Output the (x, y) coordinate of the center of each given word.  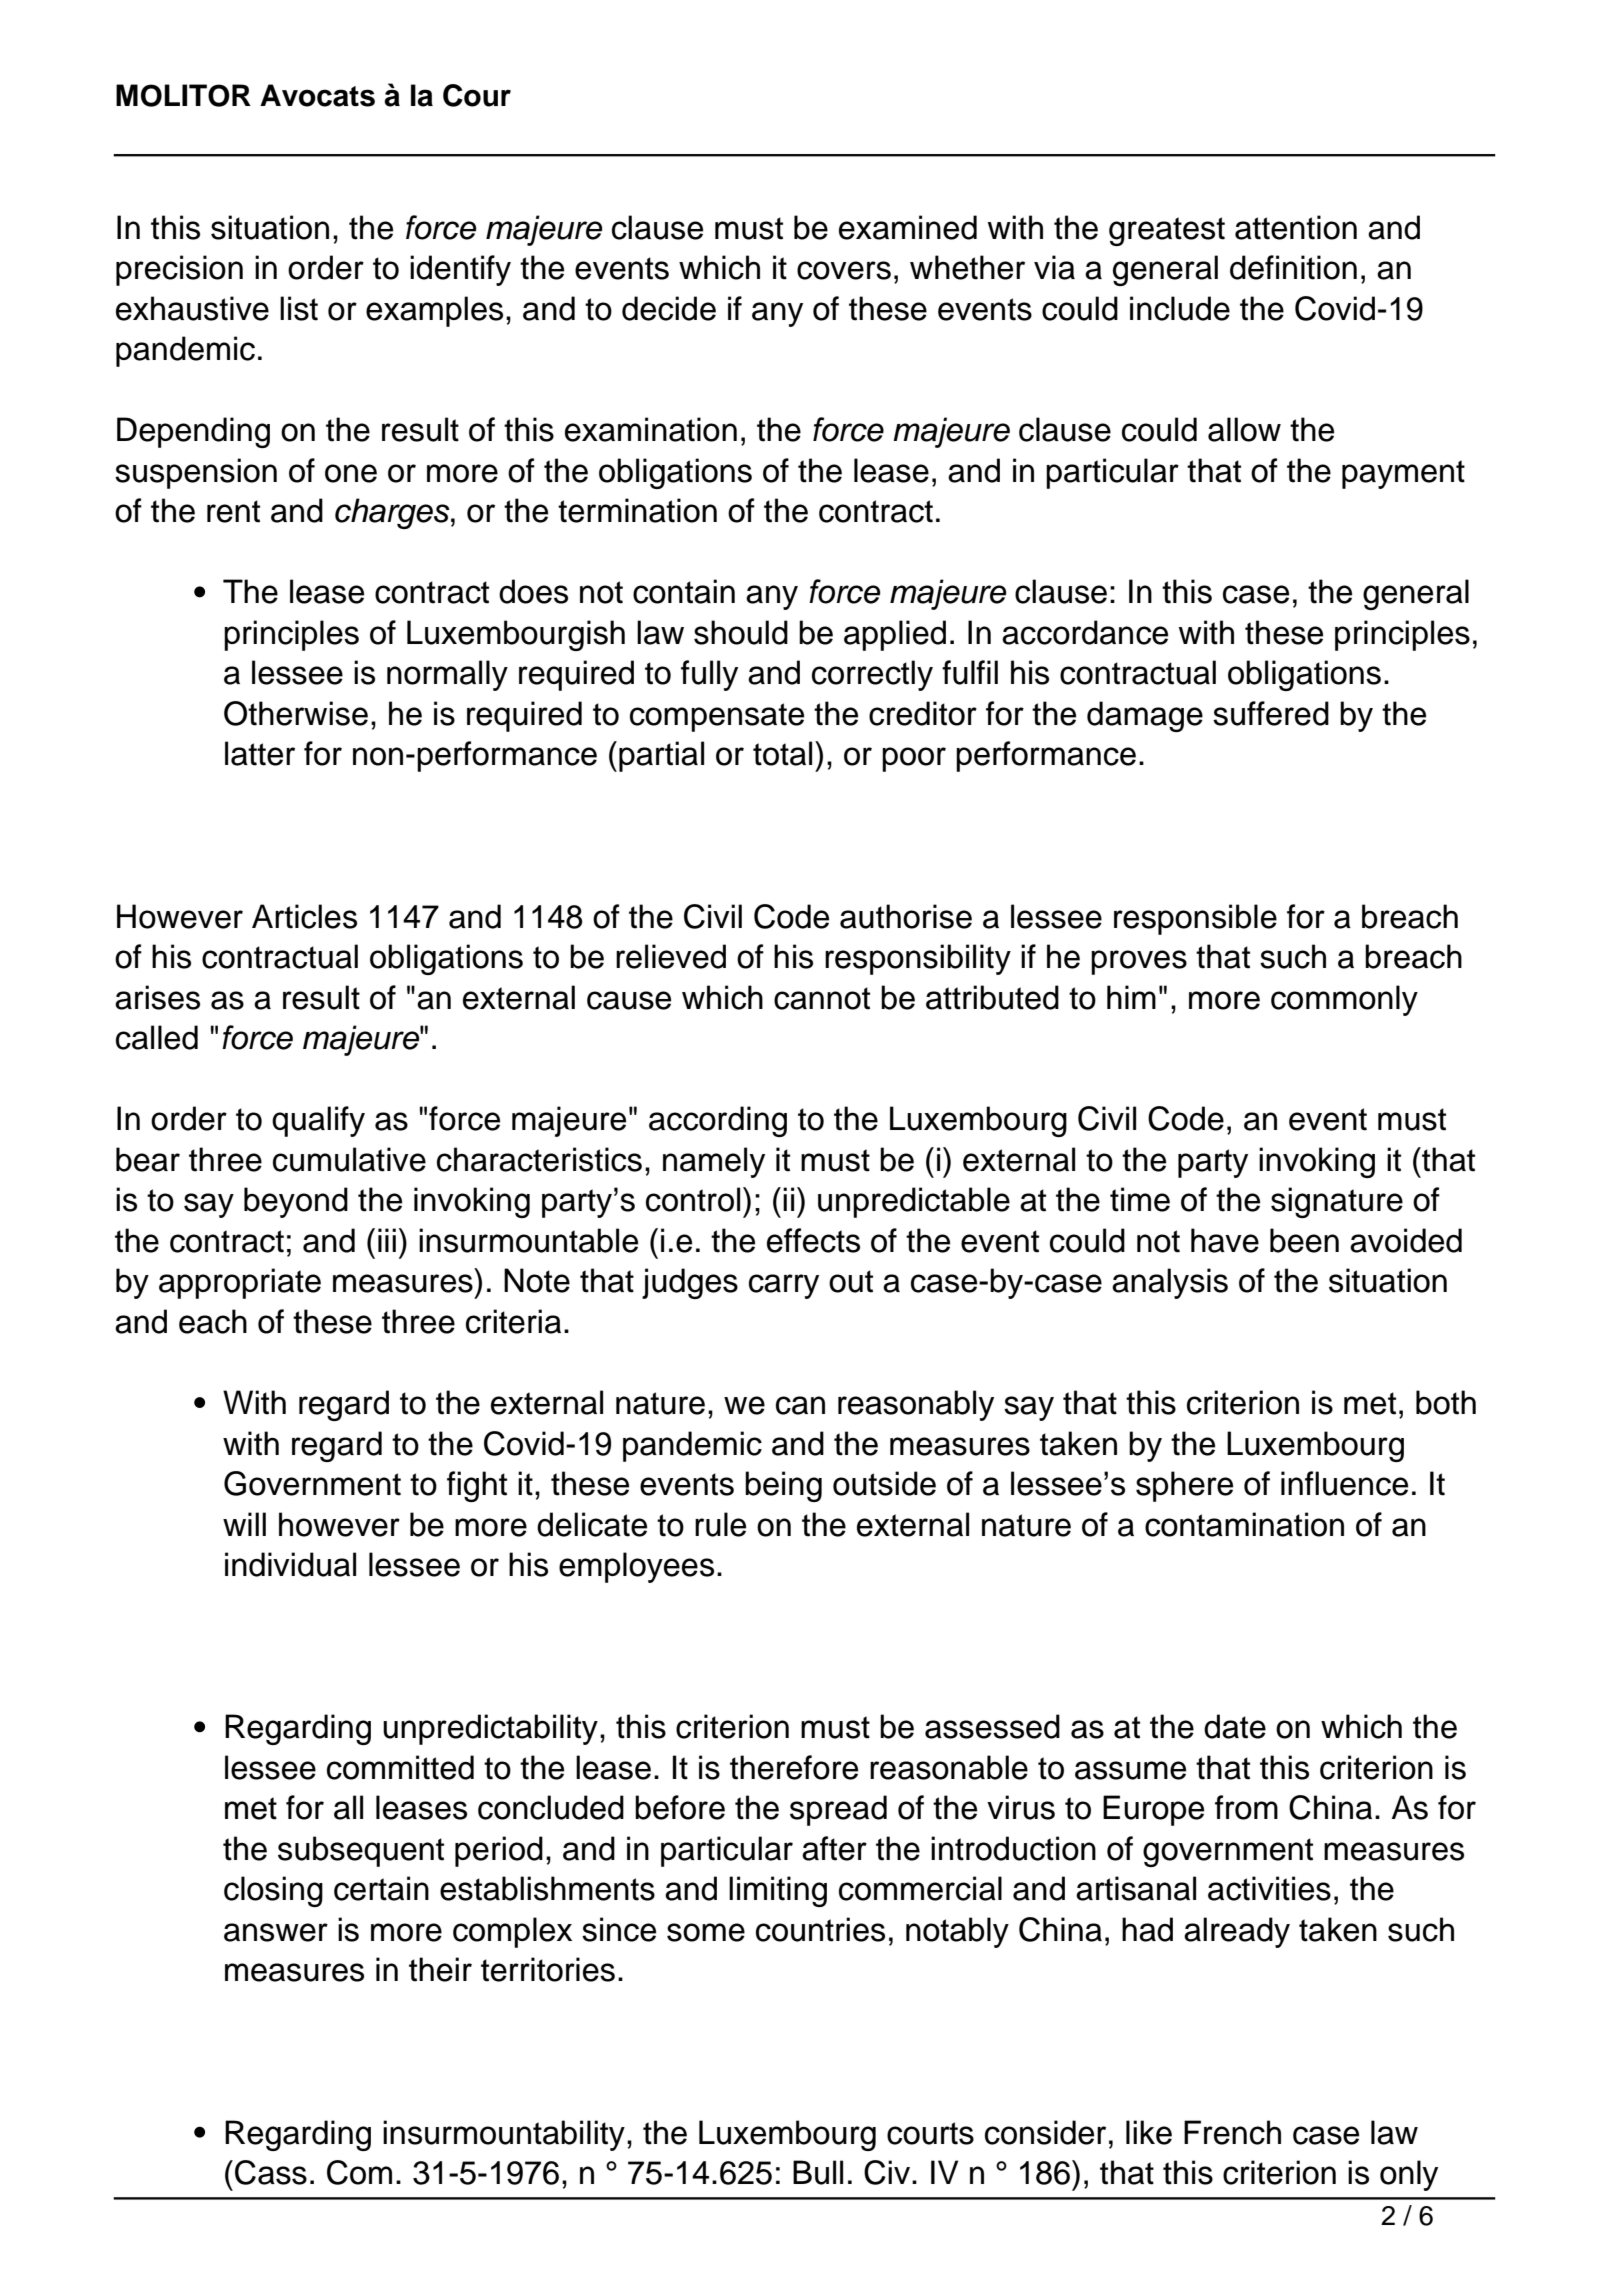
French (1232, 2132)
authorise (906, 916)
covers (844, 270)
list (299, 308)
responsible (1195, 919)
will (244, 1524)
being (783, 1486)
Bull (818, 2172)
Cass (271, 2172)
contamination (1244, 1524)
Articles (304, 916)
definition (1293, 267)
